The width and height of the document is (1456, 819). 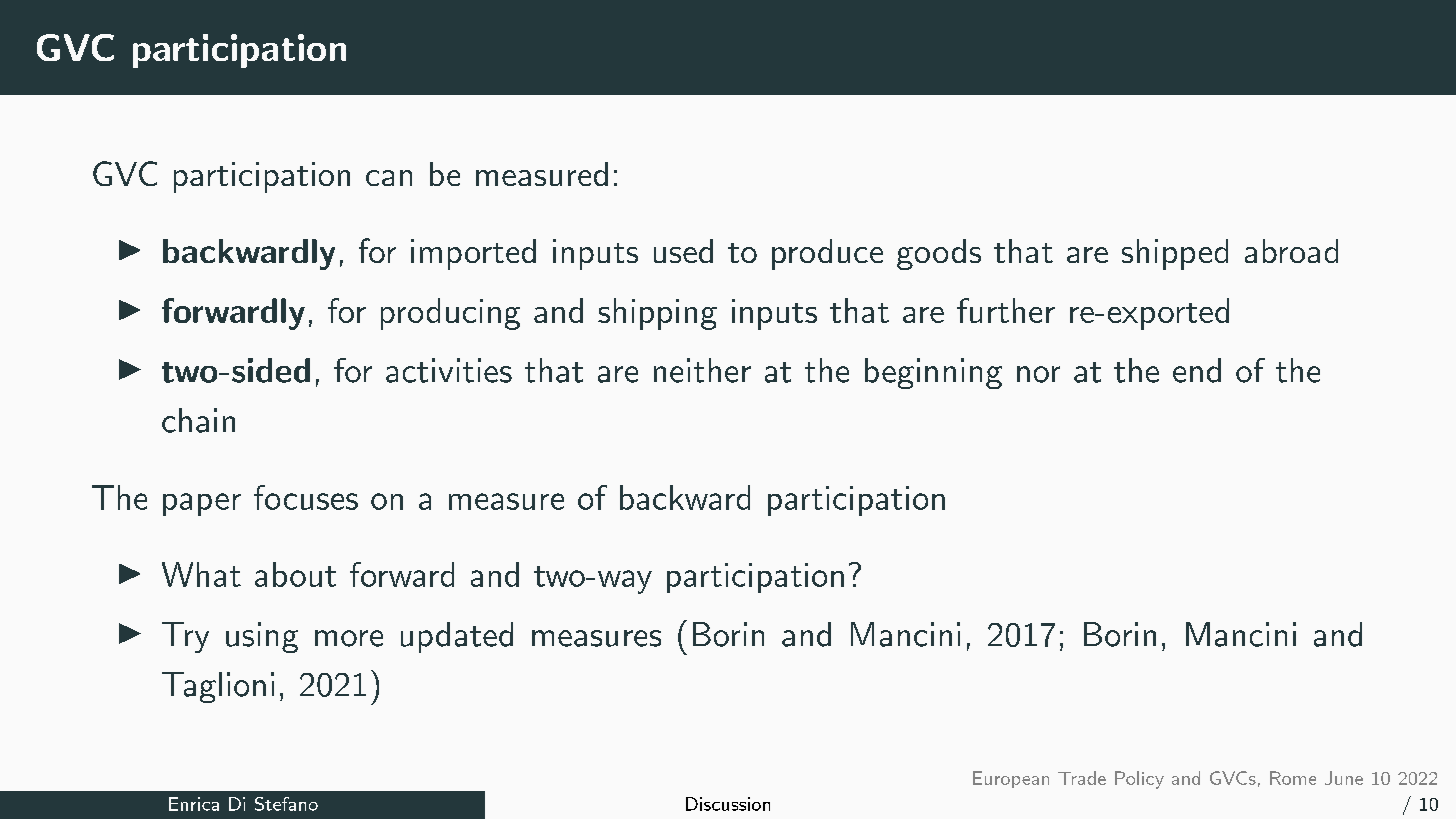 I want to click on shipped, so click(x=1175, y=254).
